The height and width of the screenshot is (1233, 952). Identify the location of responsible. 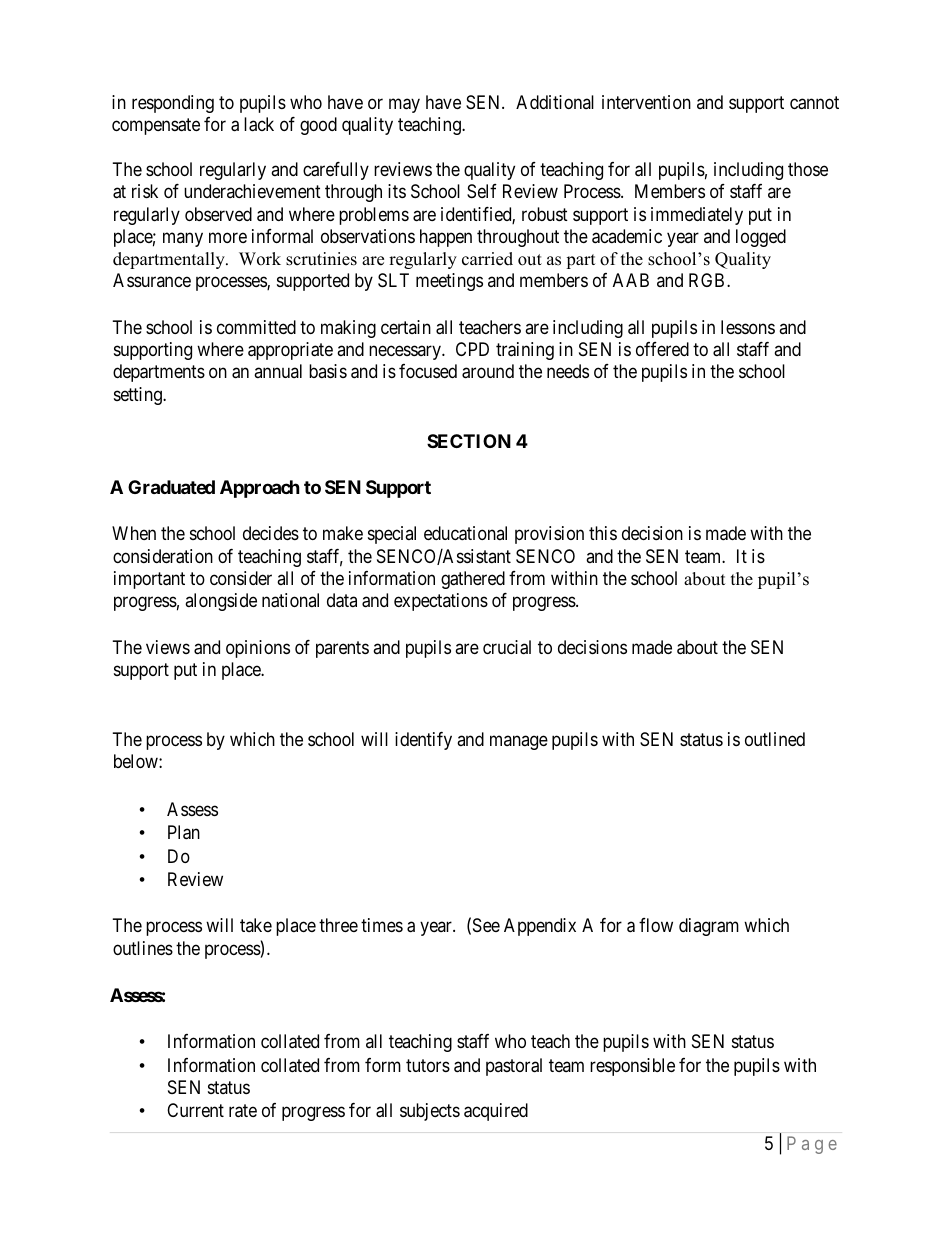
(632, 1067).
